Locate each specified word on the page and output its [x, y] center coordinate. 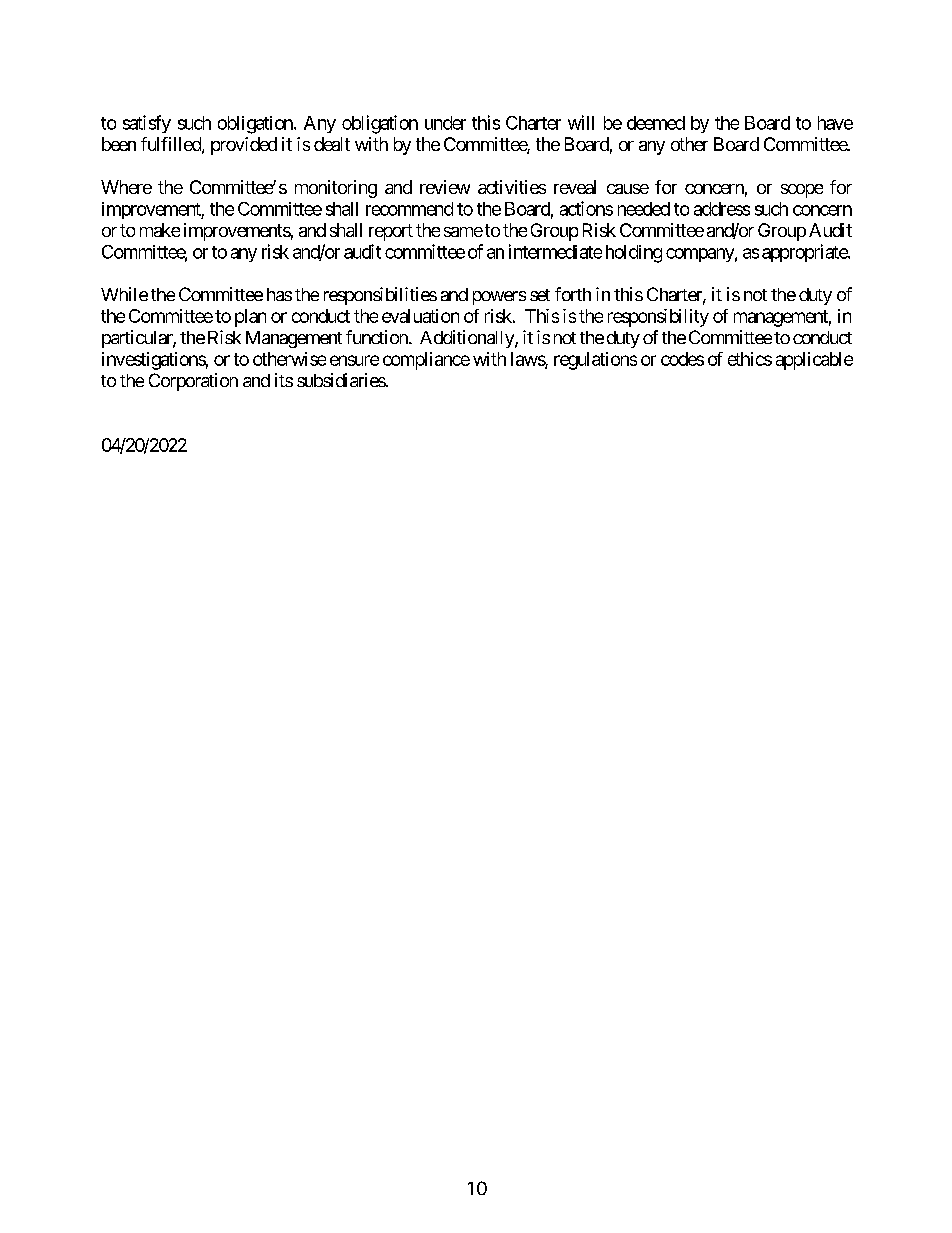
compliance [426, 361]
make [160, 230]
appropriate [805, 253]
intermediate [555, 251]
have [835, 123]
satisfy [147, 124]
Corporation [193, 382]
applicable [814, 361]
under [445, 123]
